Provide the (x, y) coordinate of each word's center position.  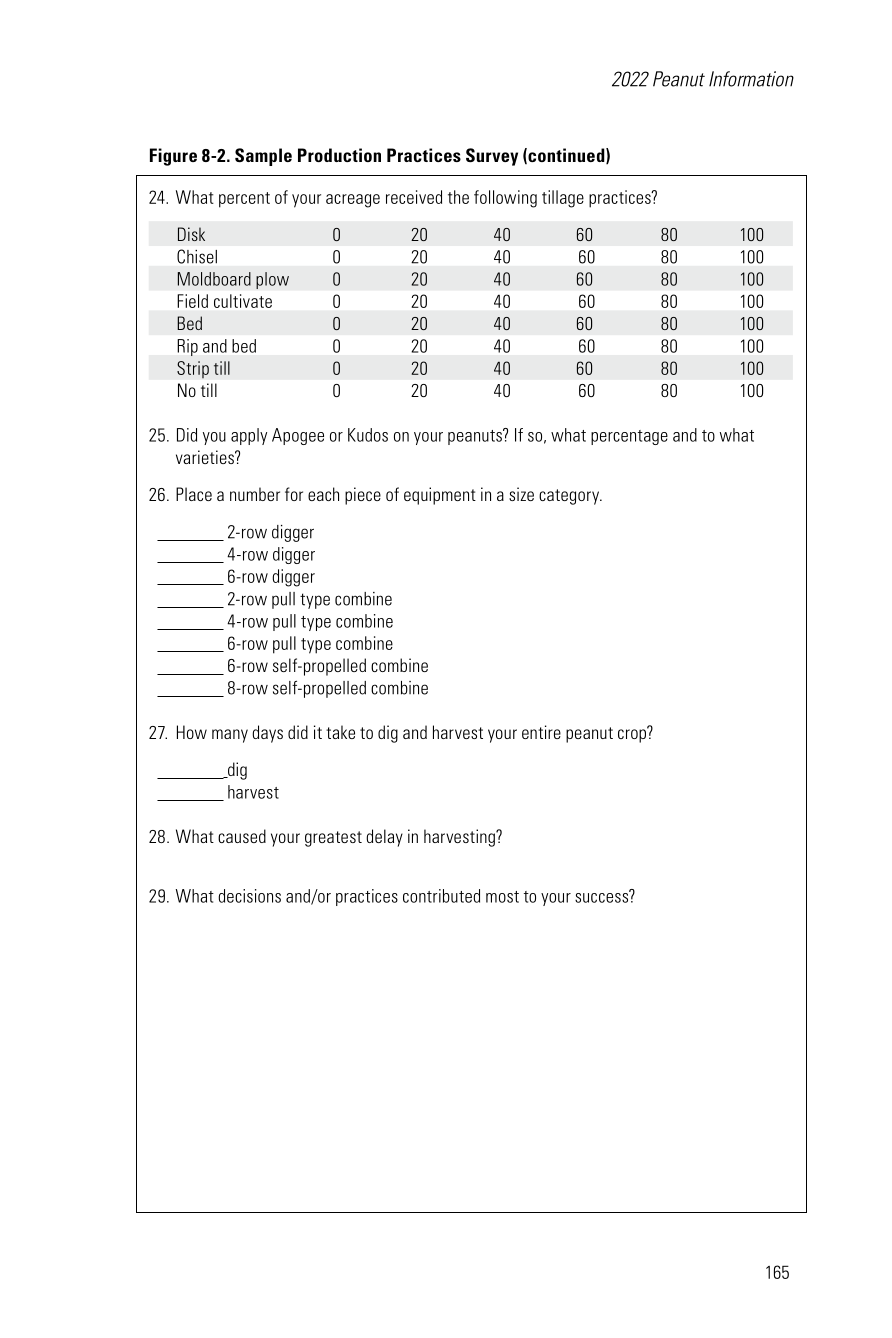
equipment (440, 496)
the (458, 197)
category (570, 497)
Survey (492, 157)
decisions (249, 896)
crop (633, 735)
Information (751, 79)
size (521, 494)
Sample (263, 157)
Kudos (368, 435)
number (255, 494)
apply (249, 436)
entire (541, 732)
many (230, 736)
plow (272, 280)
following (505, 199)
